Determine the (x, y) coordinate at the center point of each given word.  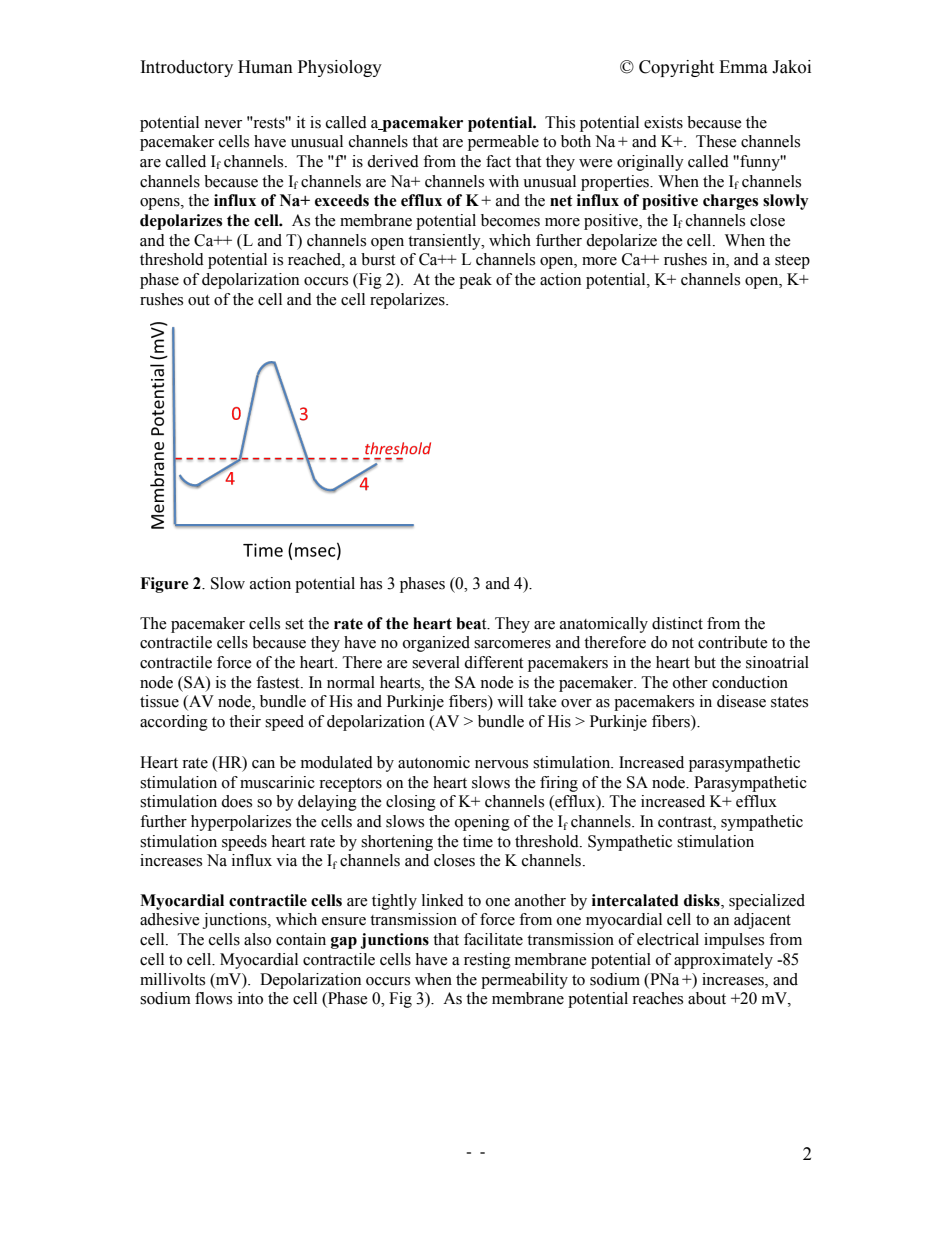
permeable (503, 143)
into (250, 998)
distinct (677, 623)
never (223, 124)
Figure (164, 585)
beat (472, 623)
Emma (743, 67)
